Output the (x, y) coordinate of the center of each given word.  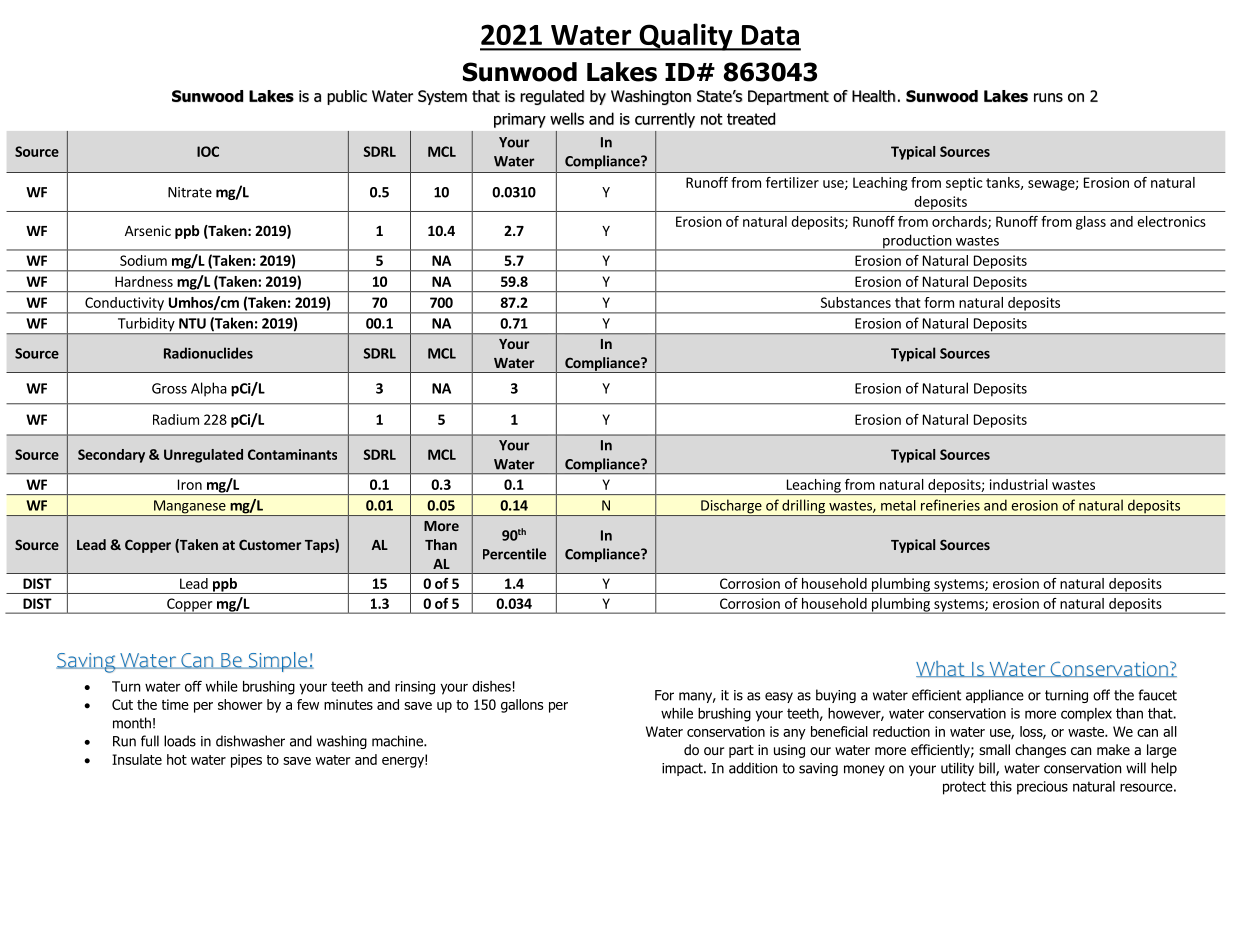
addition (753, 768)
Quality (686, 37)
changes (1040, 751)
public (347, 97)
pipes (246, 761)
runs (1048, 97)
